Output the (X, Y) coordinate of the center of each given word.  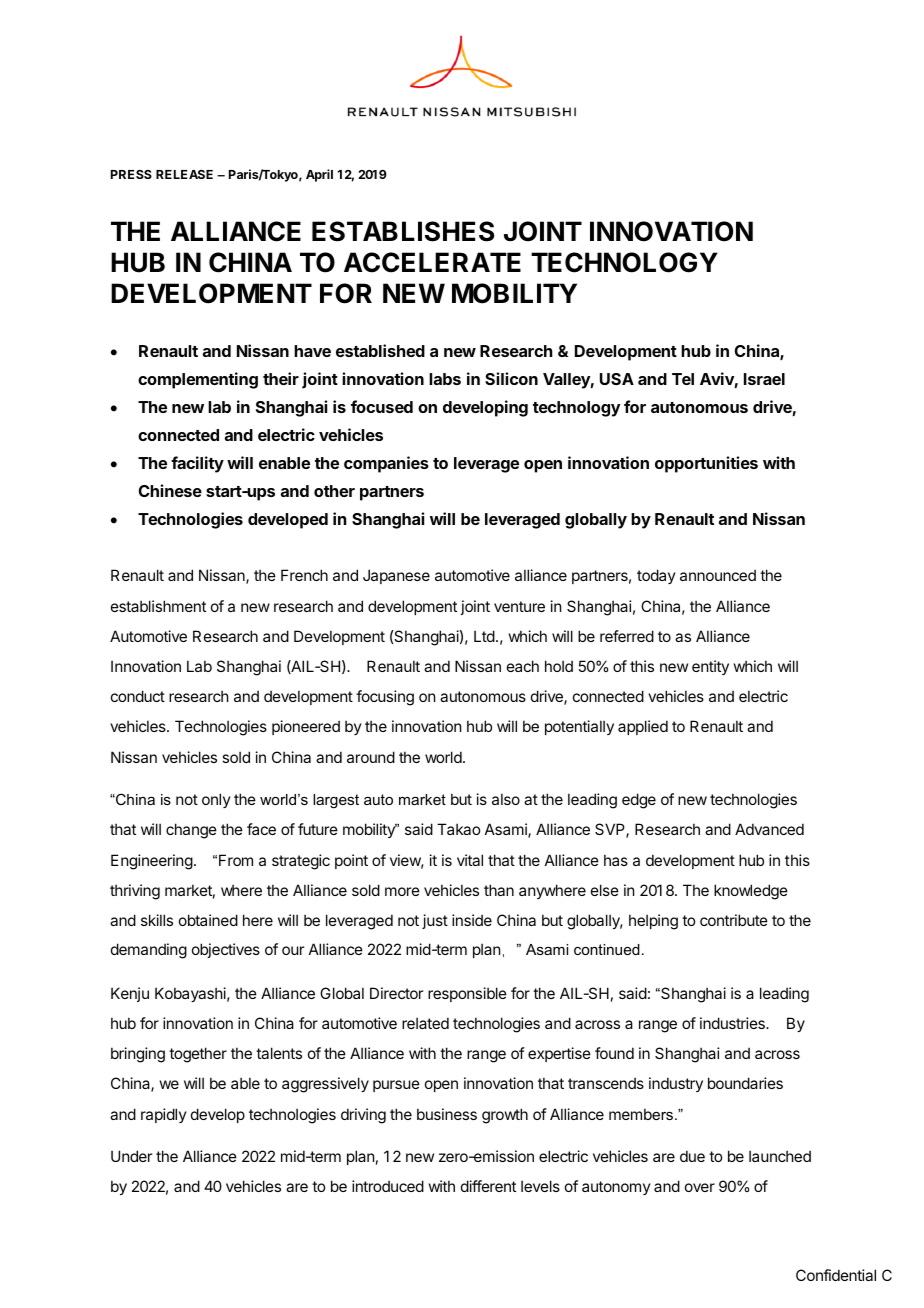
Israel (764, 379)
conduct (138, 696)
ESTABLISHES (403, 231)
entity (710, 667)
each (523, 666)
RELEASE (184, 174)
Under (131, 1156)
